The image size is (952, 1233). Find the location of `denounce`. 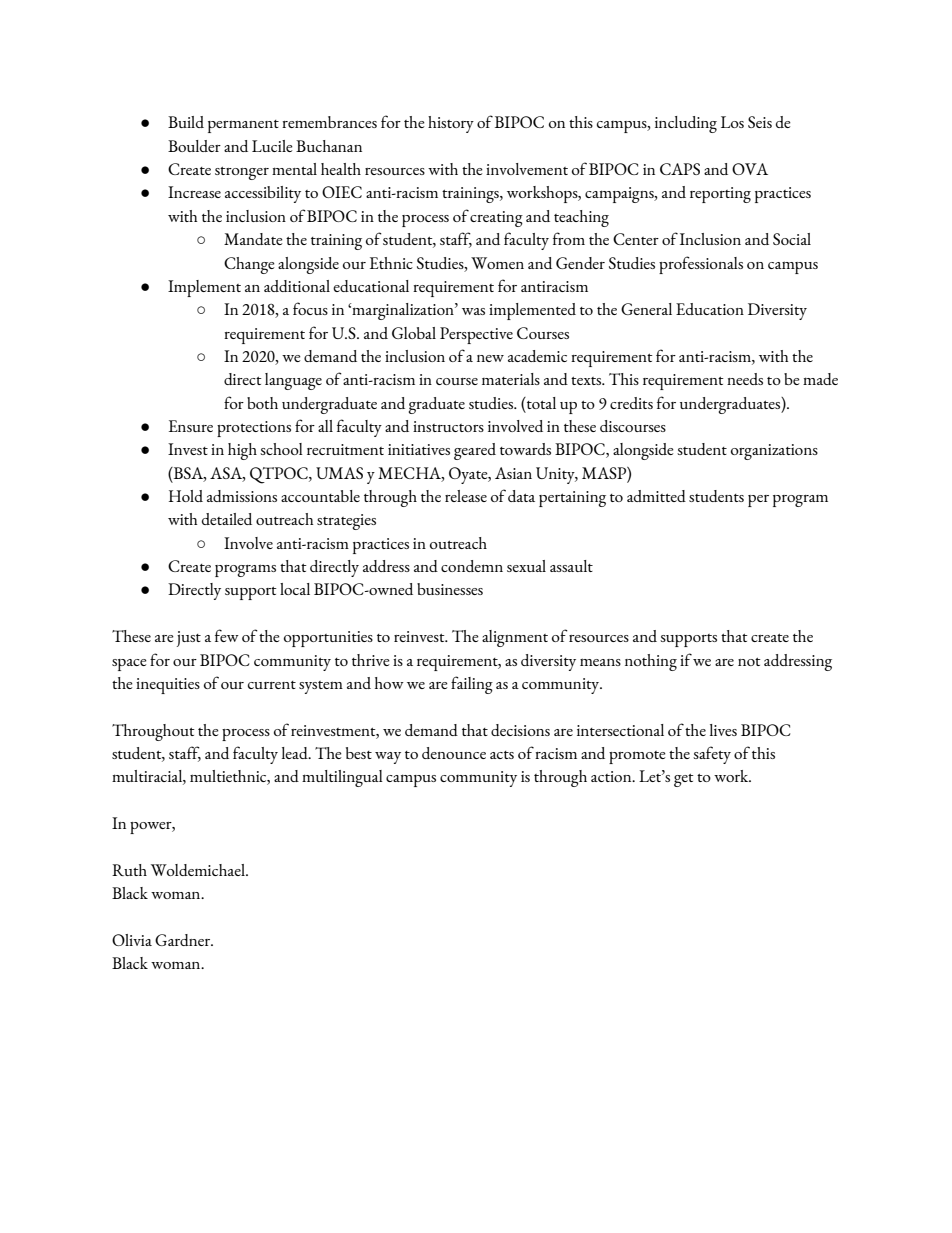

denounce is located at coordinates (454, 753).
